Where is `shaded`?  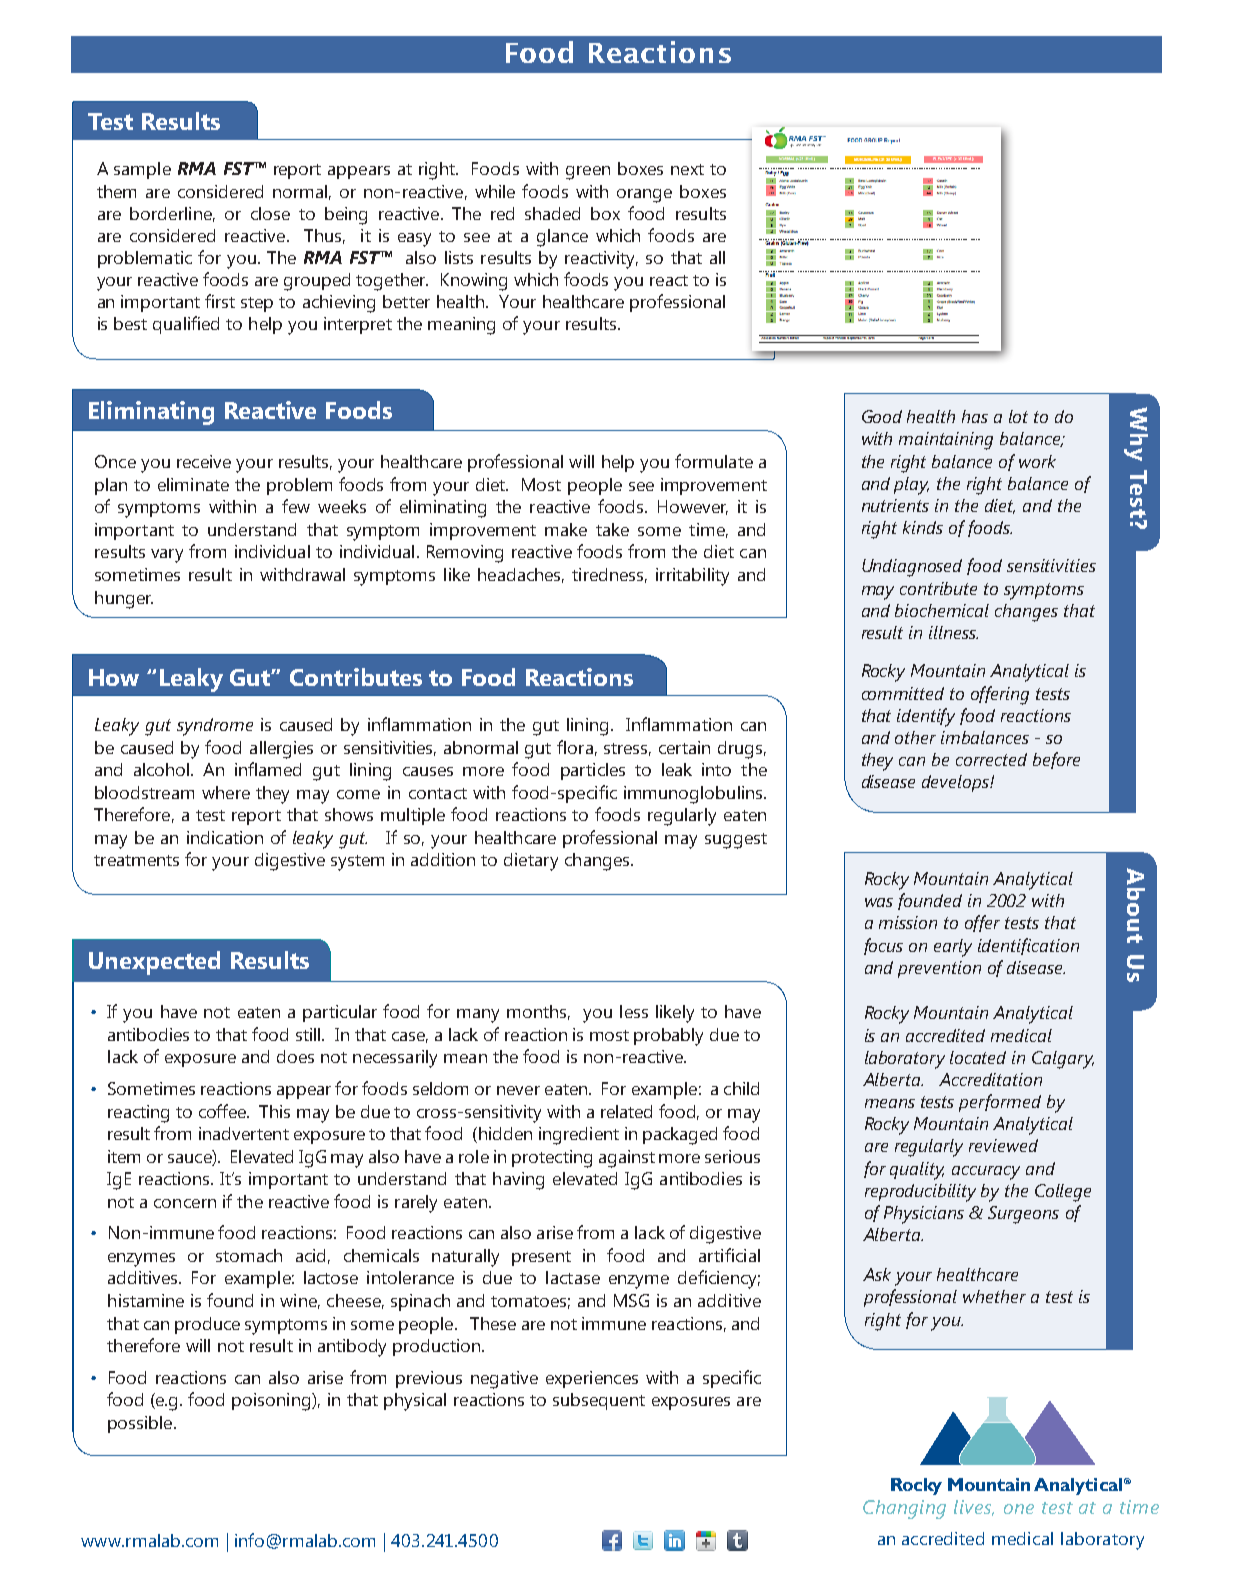 shaded is located at coordinates (552, 213).
